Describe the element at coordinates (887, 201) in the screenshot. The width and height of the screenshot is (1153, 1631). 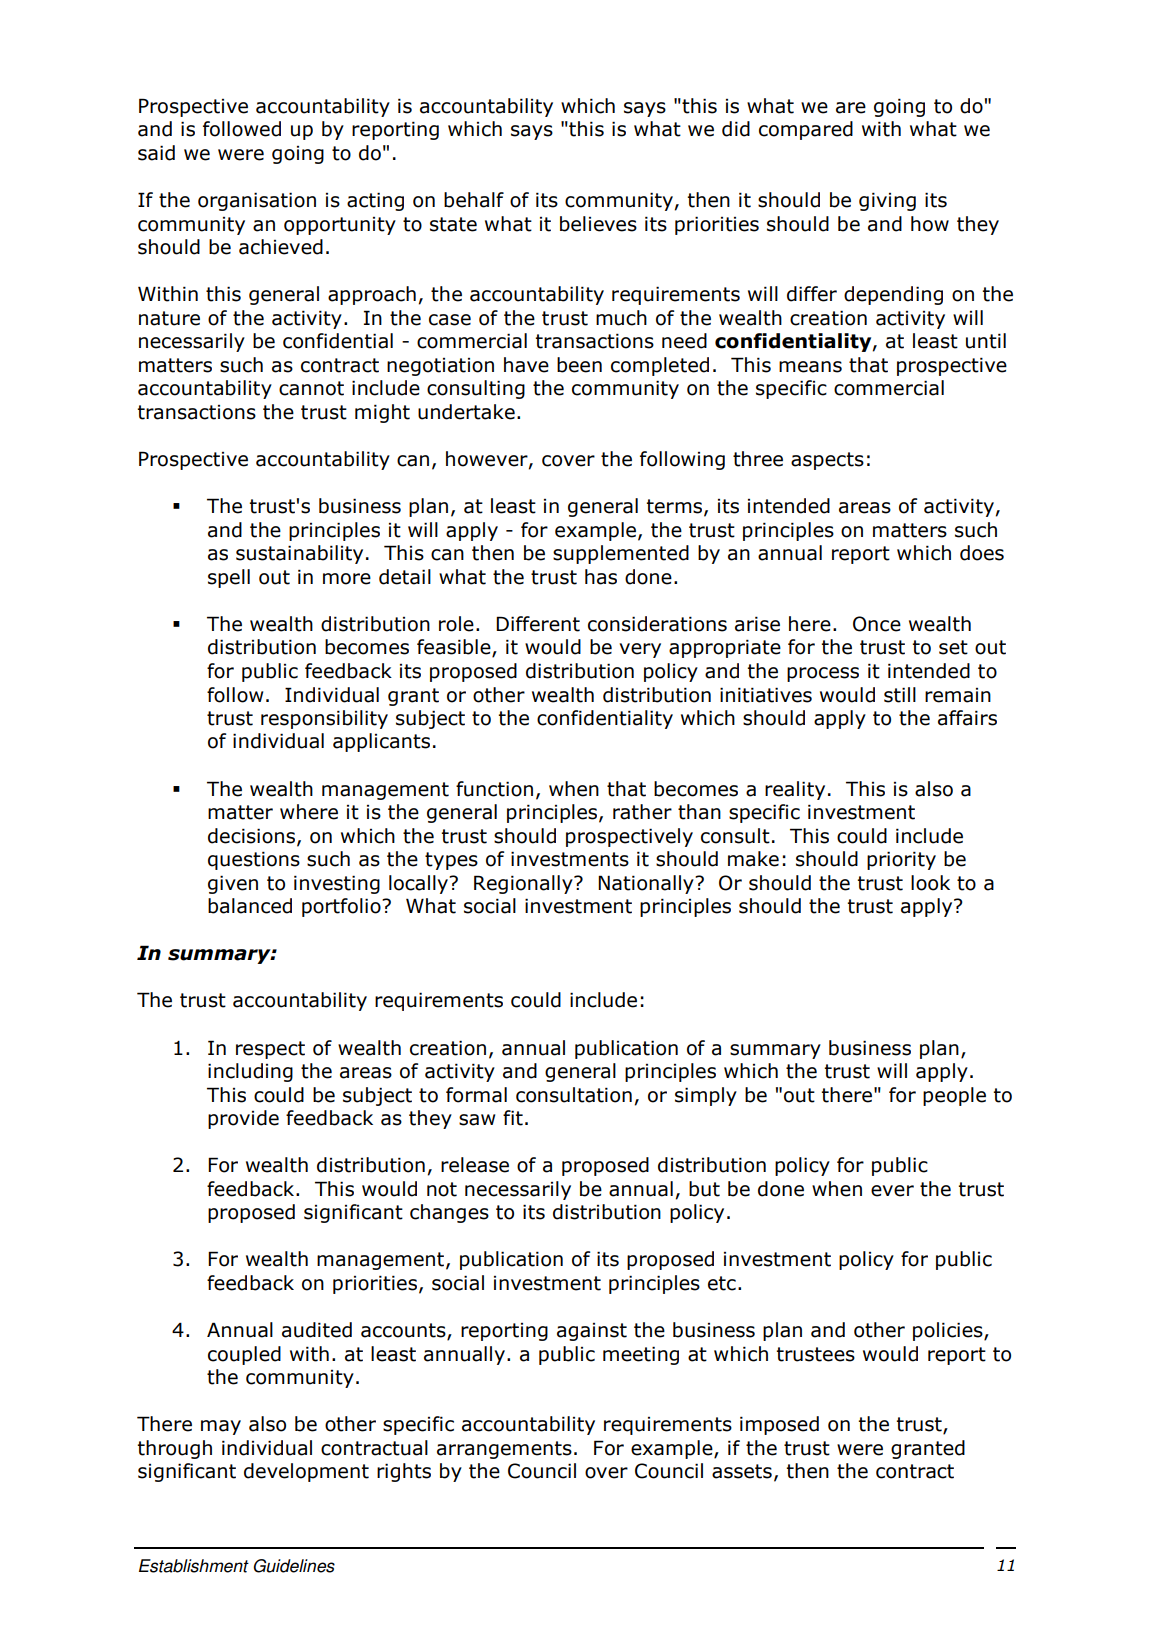
I see `giving` at that location.
